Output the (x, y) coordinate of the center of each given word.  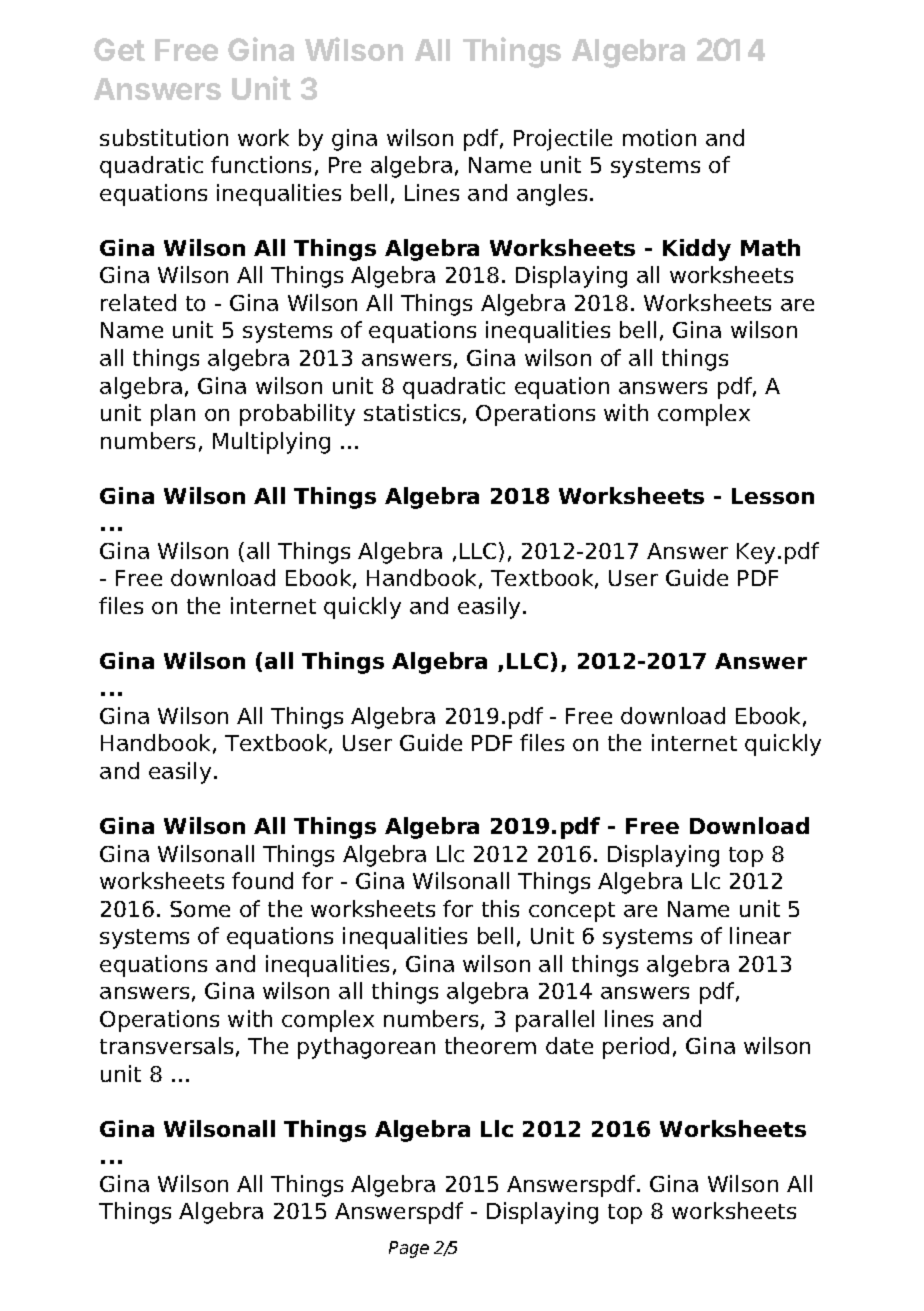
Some (200, 909)
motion (659, 137)
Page (409, 1249)
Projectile (563, 140)
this (500, 908)
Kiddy (697, 250)
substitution (164, 137)
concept (572, 912)
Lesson (773, 496)
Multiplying (271, 443)
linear (760, 935)
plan (173, 415)
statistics (412, 412)
